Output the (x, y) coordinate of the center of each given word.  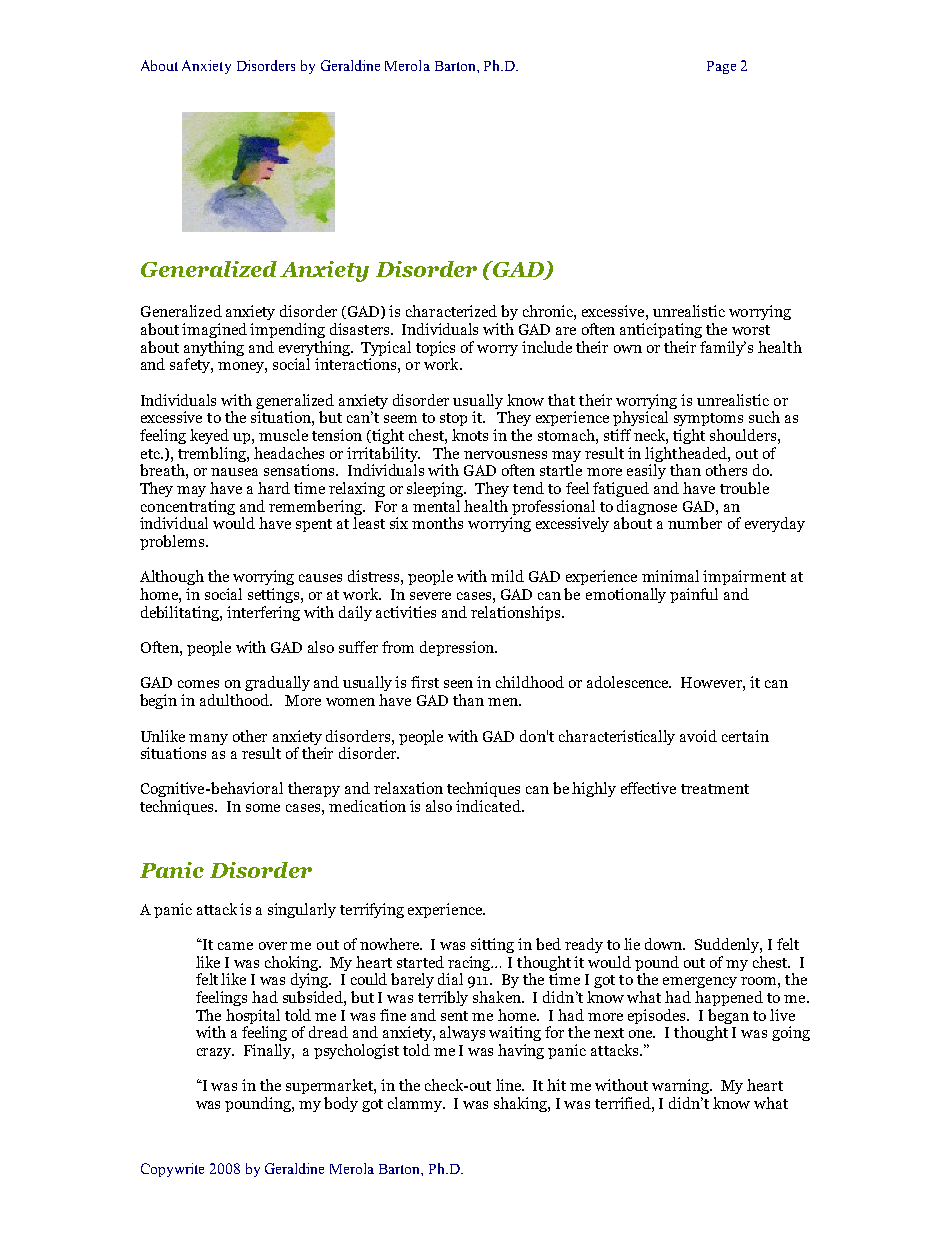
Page (721, 67)
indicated (489, 806)
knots (470, 435)
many (208, 739)
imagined (214, 330)
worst (751, 330)
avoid (698, 736)
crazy (215, 1053)
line (509, 1085)
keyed (209, 436)
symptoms (708, 419)
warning (682, 1086)
